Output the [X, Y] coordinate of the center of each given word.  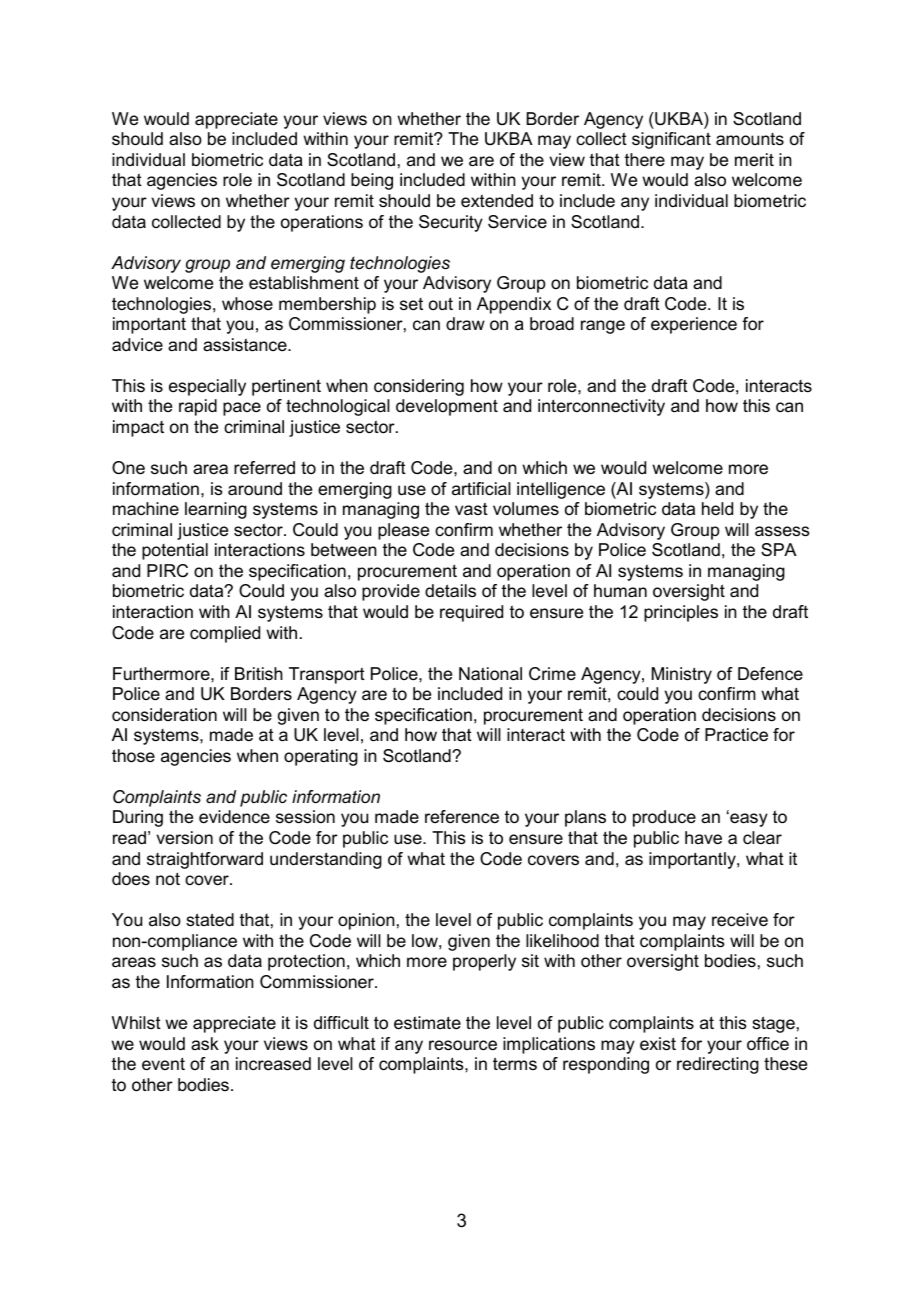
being [372, 181]
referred [264, 468]
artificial [481, 489]
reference [462, 817]
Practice [736, 735]
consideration [164, 715]
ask [205, 1043]
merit [754, 159]
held [717, 508]
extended [497, 200]
